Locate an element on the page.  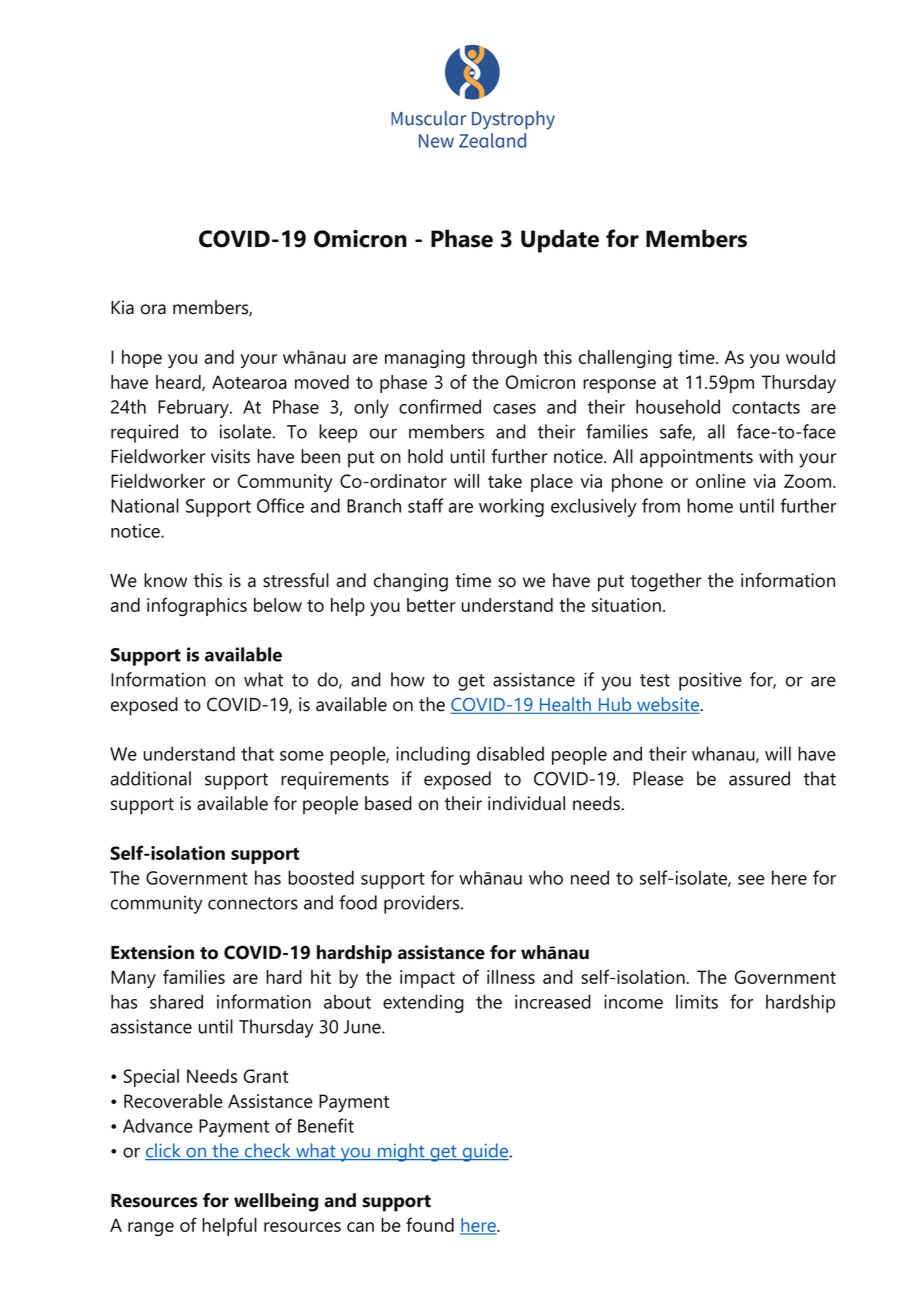
additional is located at coordinates (151, 778).
